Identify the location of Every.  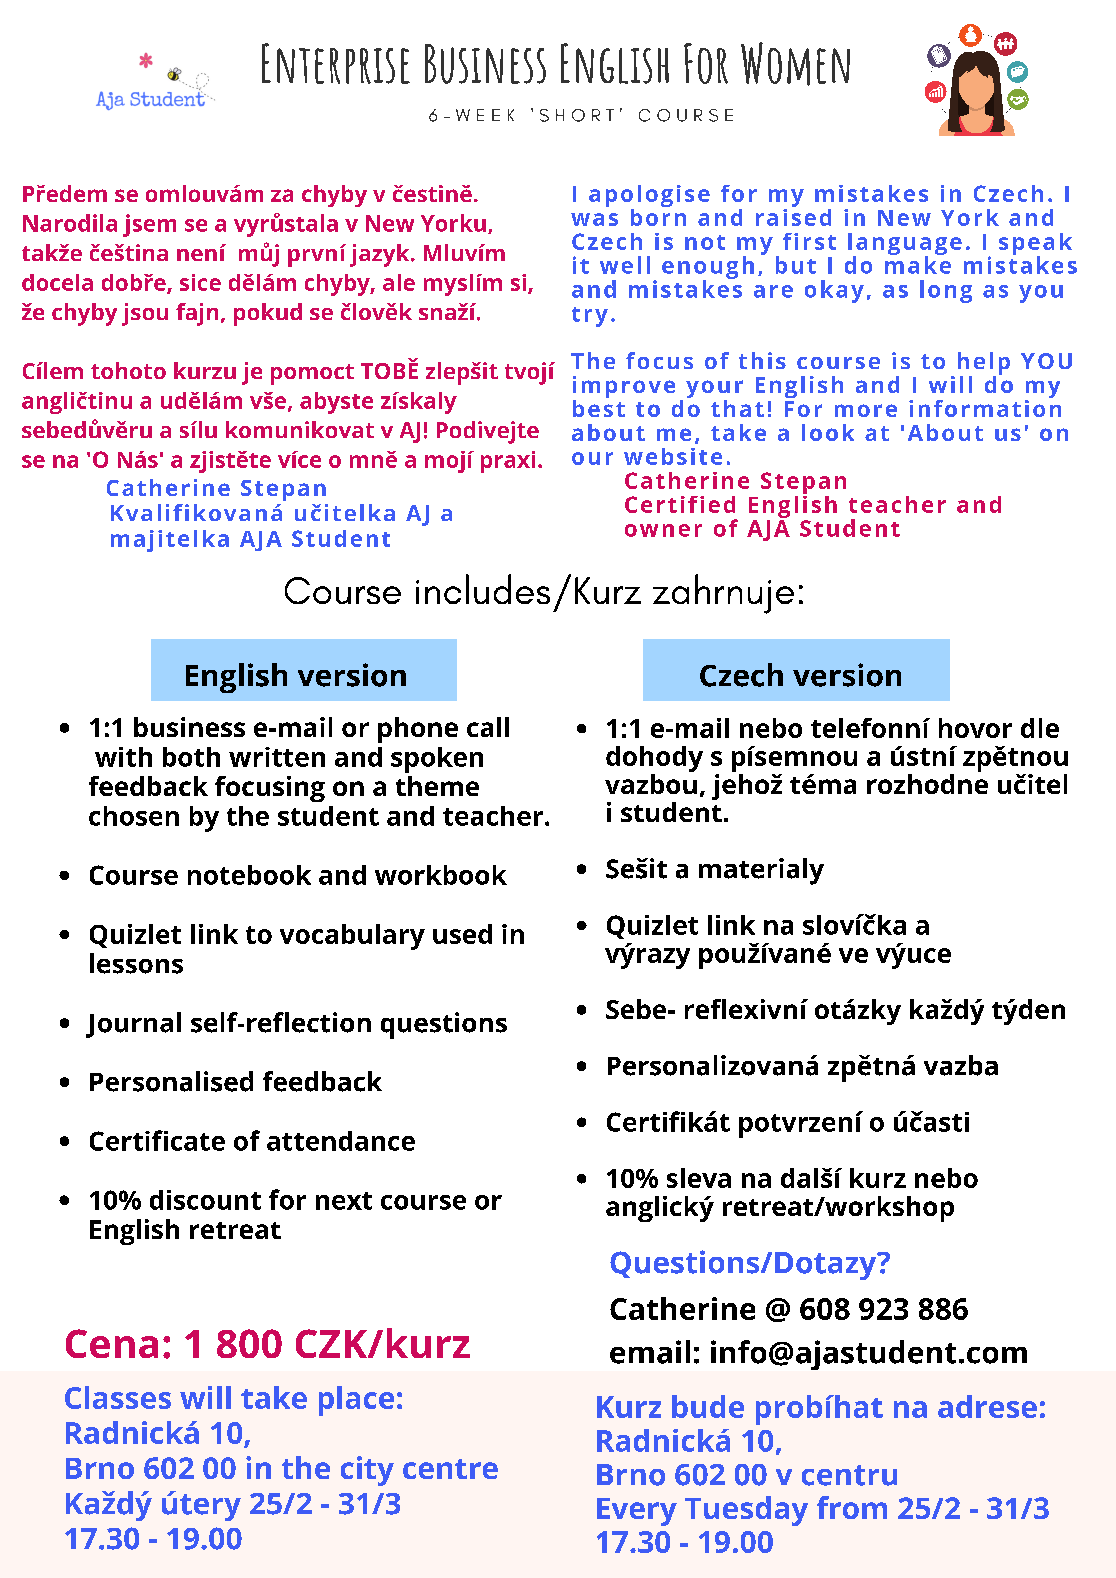
(637, 1512).
